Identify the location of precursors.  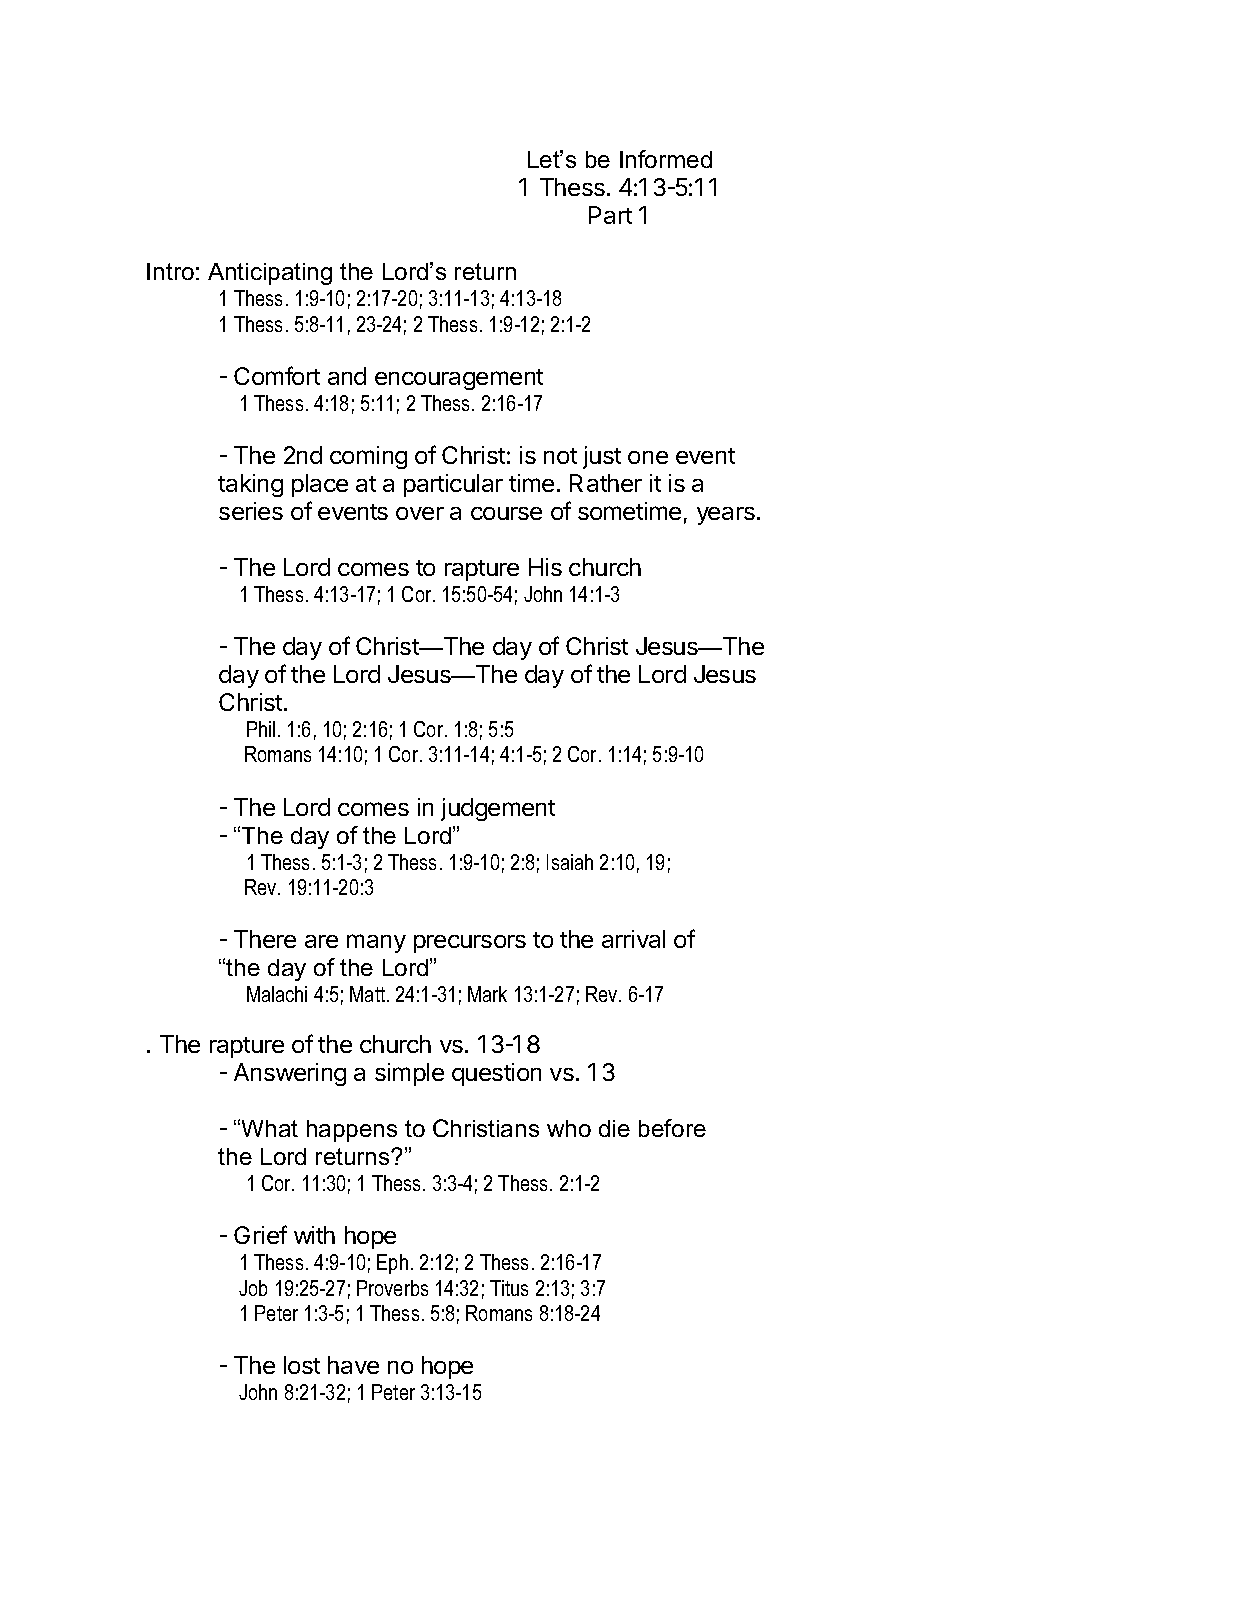
(470, 944).
